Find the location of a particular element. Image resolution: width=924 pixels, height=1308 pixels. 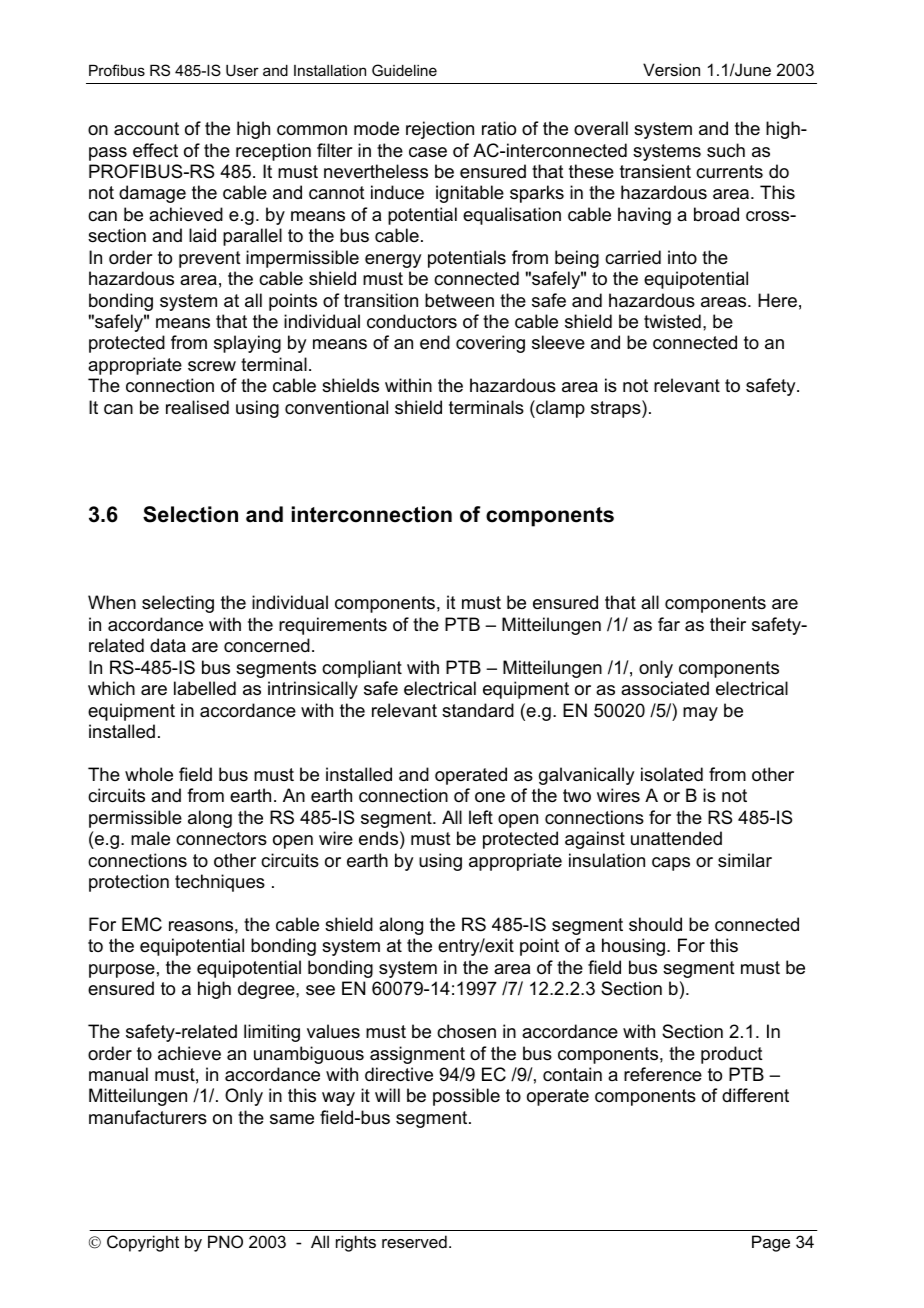

straps is located at coordinates (617, 409).
